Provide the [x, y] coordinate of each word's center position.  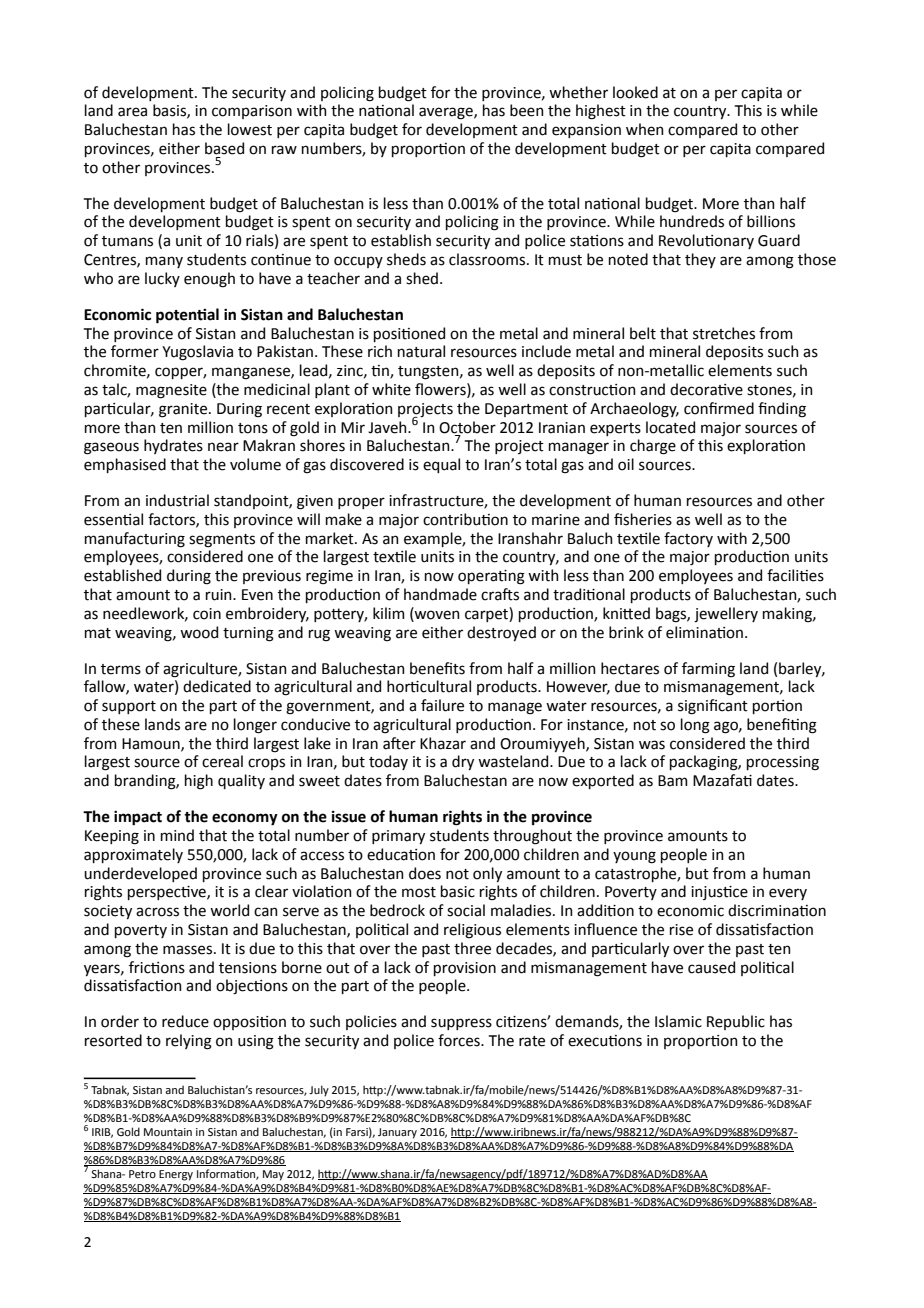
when [645, 129]
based [224, 148]
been [527, 110]
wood [199, 632]
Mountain [168, 1132]
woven [436, 614]
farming [708, 670]
